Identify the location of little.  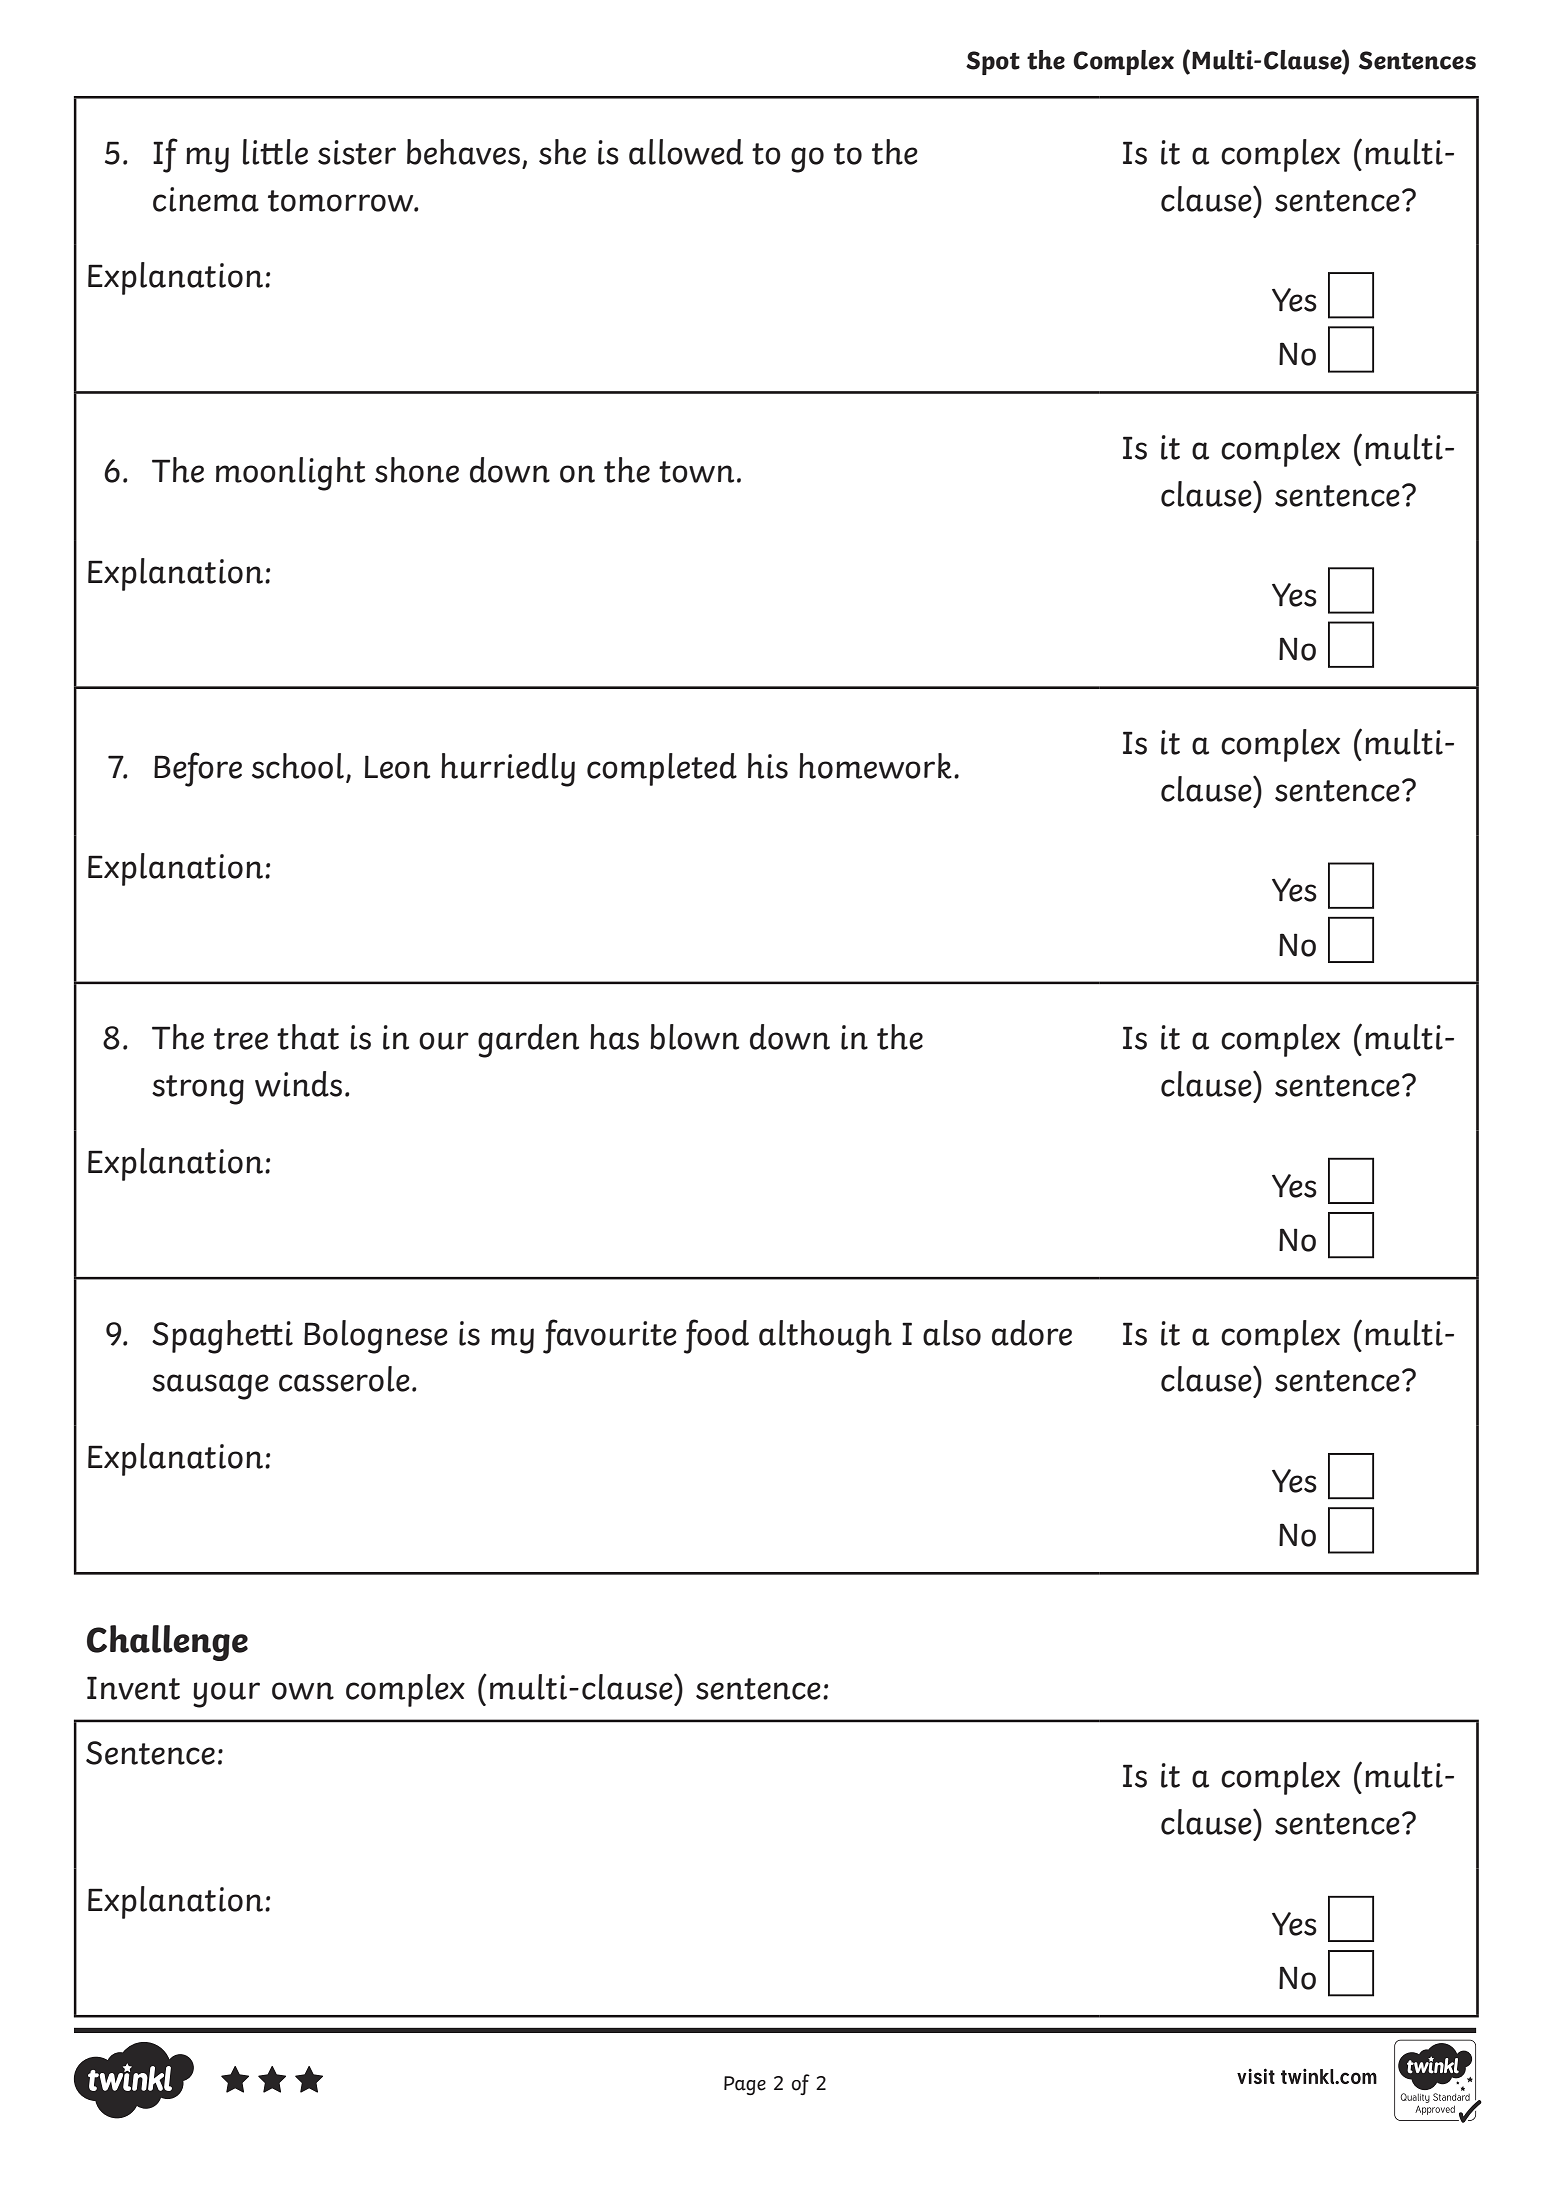
(275, 152).
